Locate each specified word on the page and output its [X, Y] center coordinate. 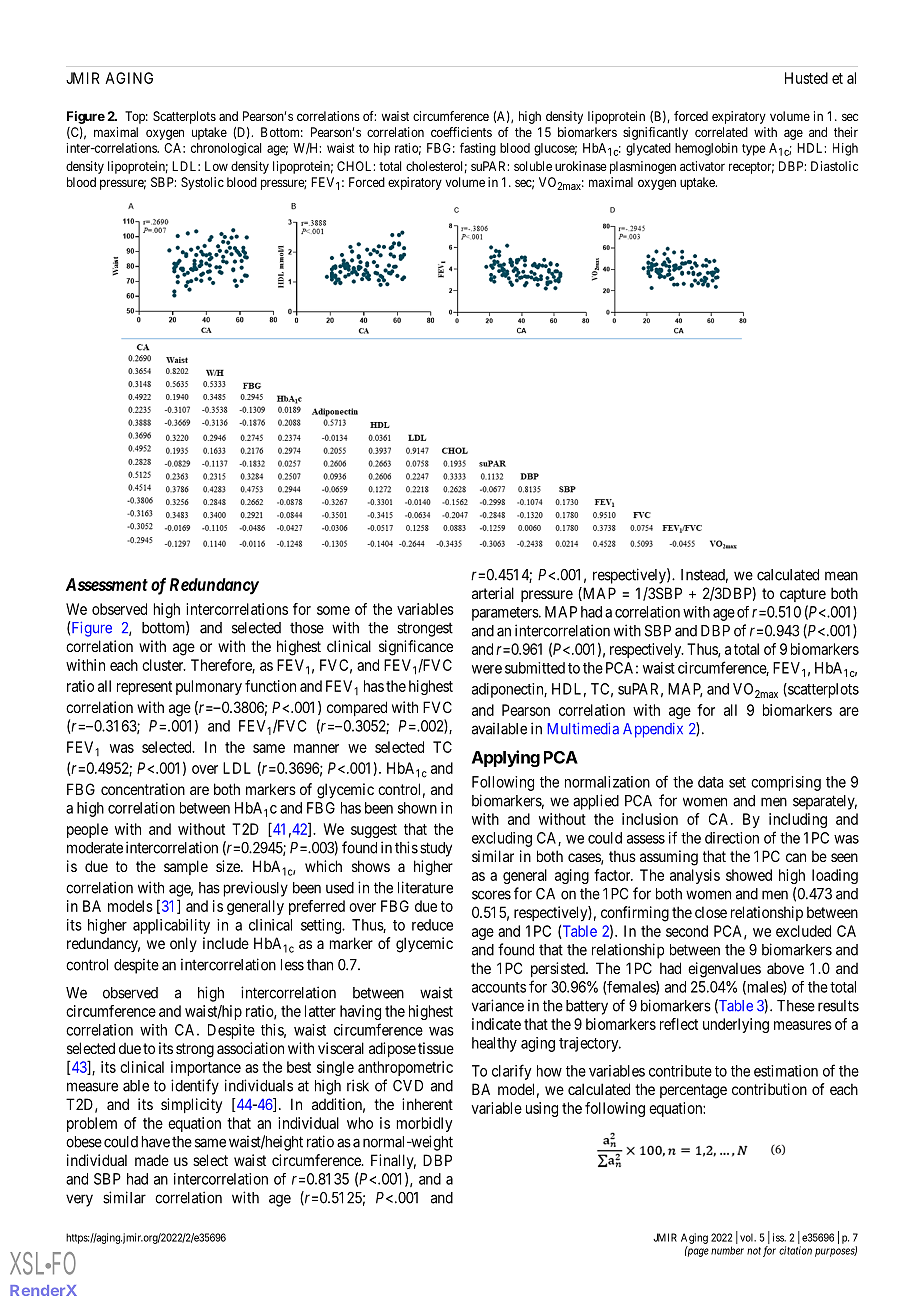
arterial [493, 593]
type [753, 150]
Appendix [653, 730]
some [333, 610]
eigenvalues [724, 970]
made [152, 1160]
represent [144, 688]
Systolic [202, 183]
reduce [432, 925]
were [487, 669]
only [183, 944]
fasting [478, 149]
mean [841, 576]
